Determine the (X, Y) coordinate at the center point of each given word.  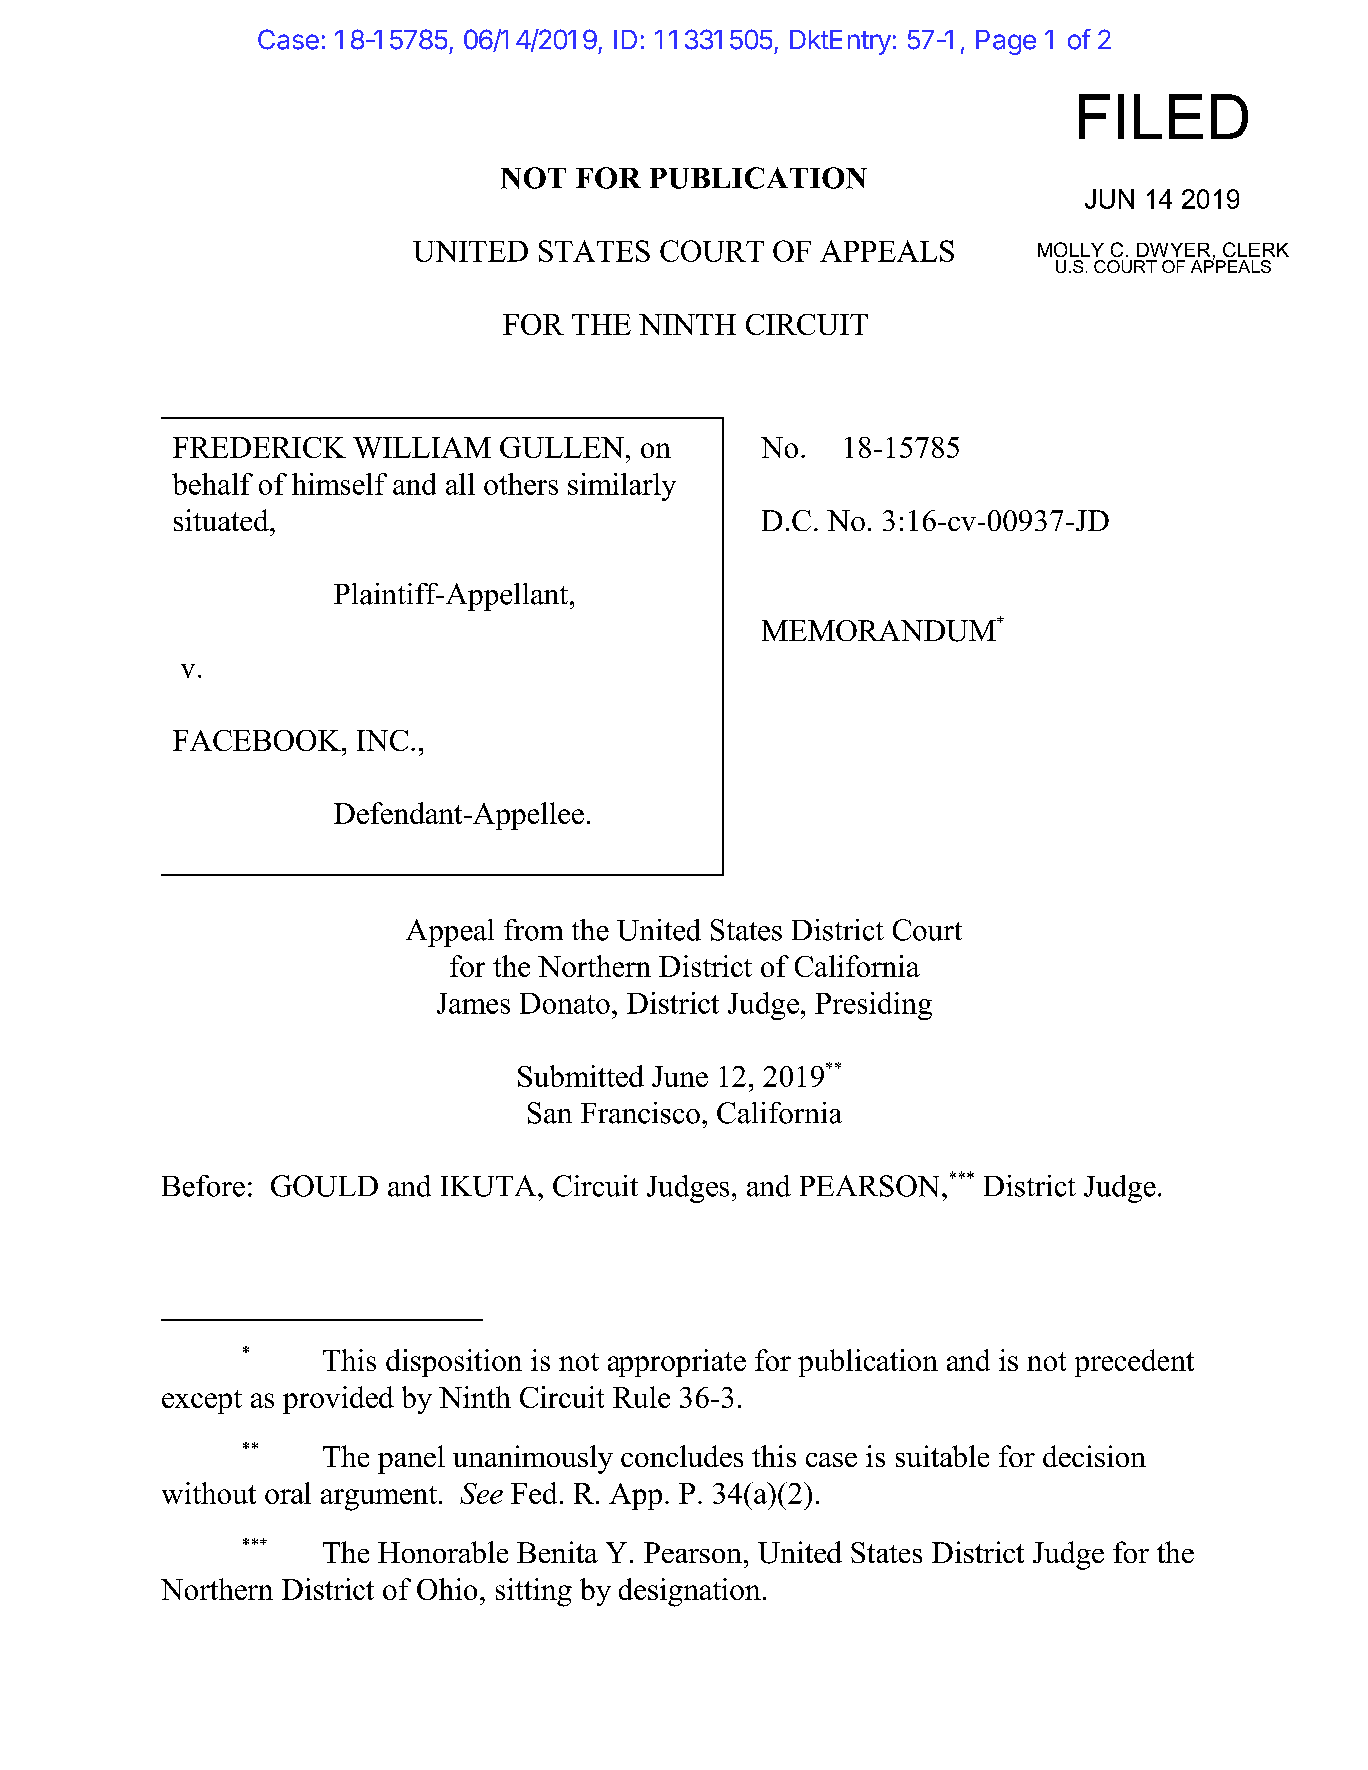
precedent (1134, 1363)
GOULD (324, 1186)
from (533, 930)
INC (382, 740)
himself (339, 484)
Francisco (640, 1113)
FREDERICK (259, 447)
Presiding (873, 1006)
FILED (1163, 116)
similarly (622, 487)
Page (1006, 42)
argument (379, 1498)
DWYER (1173, 250)
